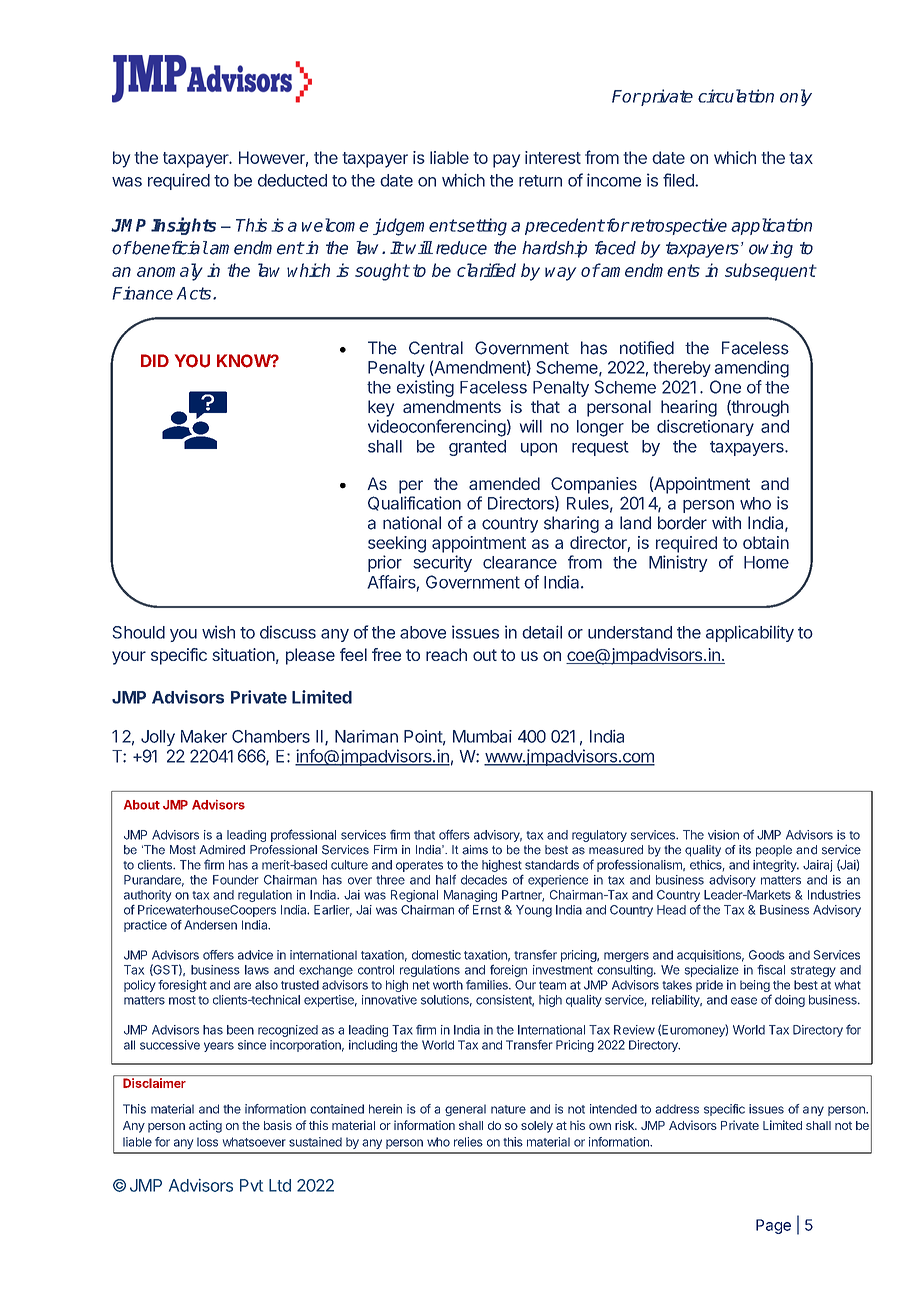 The image size is (924, 1308). What do you see at coordinates (736, 96) in the screenshot?
I see `circulation` at bounding box center [736, 96].
